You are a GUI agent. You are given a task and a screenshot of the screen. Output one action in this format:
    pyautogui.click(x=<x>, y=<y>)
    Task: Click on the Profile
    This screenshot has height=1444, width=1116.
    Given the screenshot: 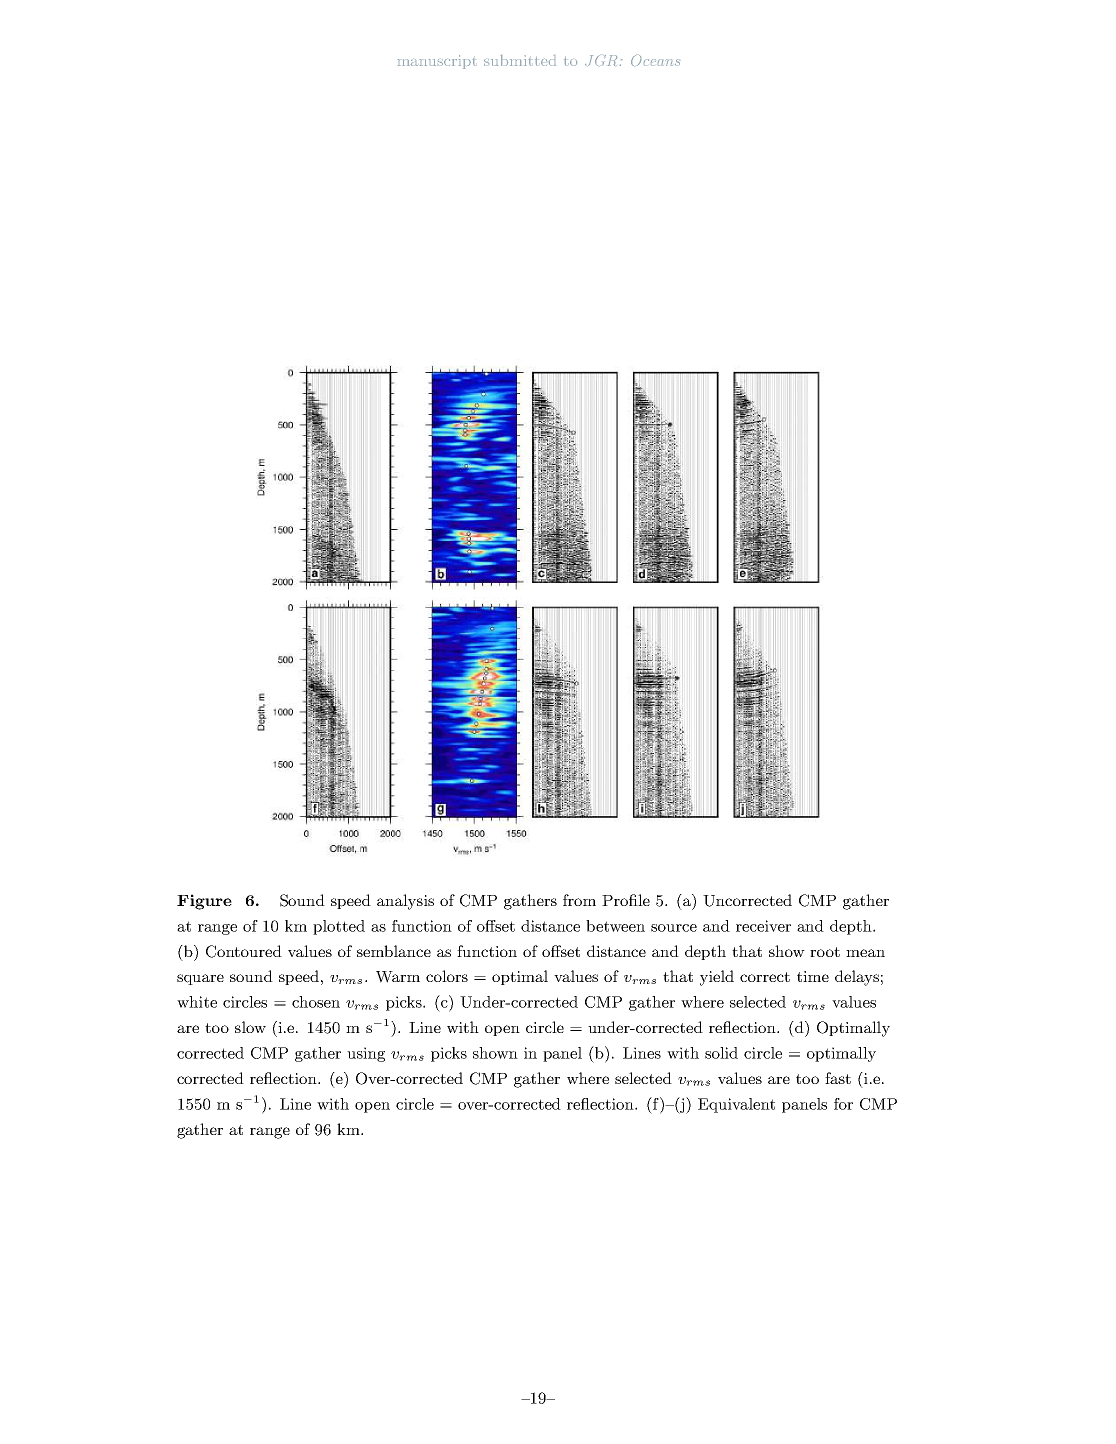 What is the action you would take?
    pyautogui.click(x=626, y=900)
